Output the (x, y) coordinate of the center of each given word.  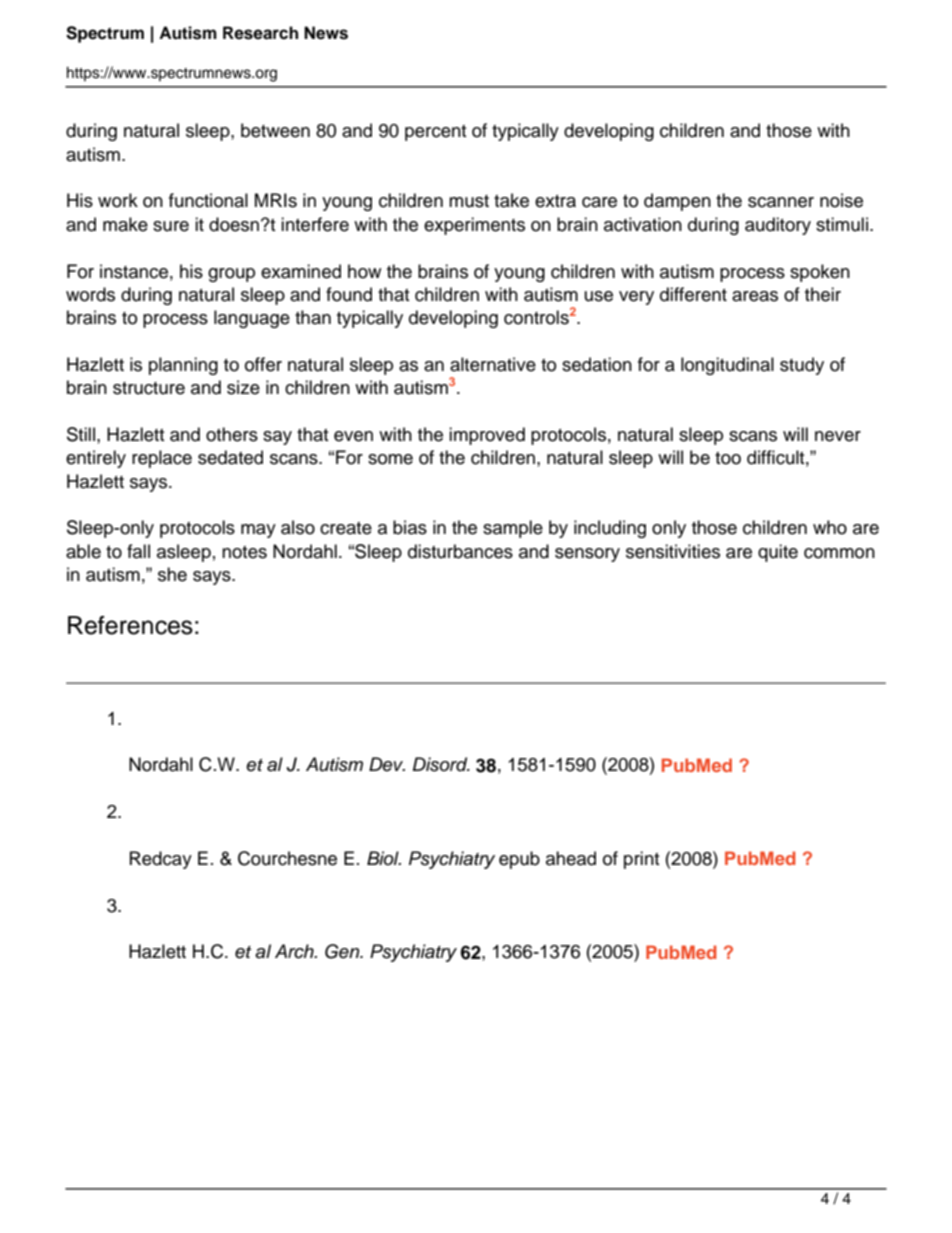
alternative (493, 364)
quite (778, 553)
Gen (343, 951)
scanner (781, 202)
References (130, 625)
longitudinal (727, 366)
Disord (441, 764)
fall (138, 551)
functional (208, 200)
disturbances (460, 551)
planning (183, 366)
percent (435, 133)
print (641, 860)
